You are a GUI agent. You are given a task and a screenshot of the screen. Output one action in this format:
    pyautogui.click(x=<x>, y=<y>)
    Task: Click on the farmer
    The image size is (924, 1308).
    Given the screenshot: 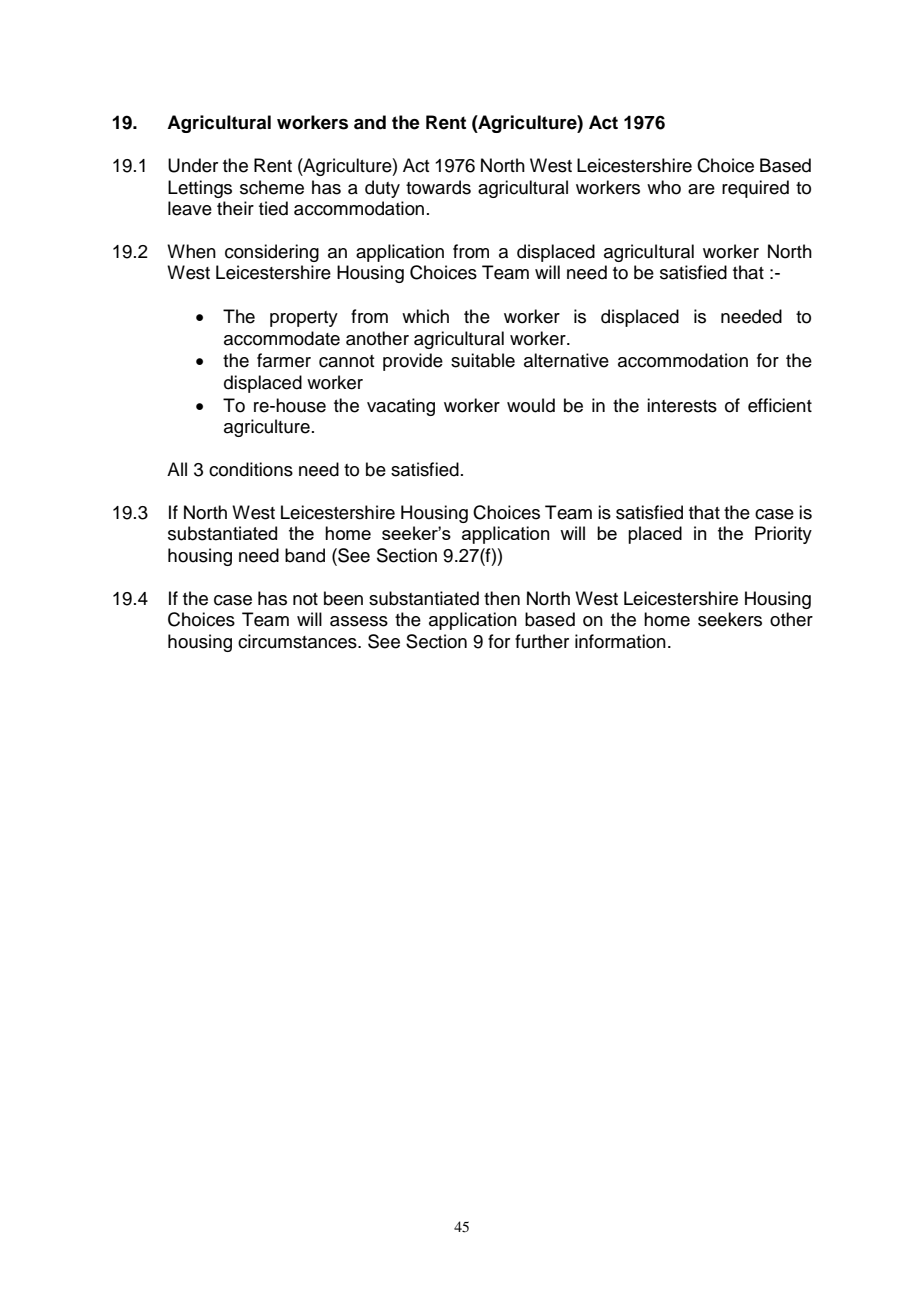 What is the action you would take?
    pyautogui.click(x=284, y=360)
